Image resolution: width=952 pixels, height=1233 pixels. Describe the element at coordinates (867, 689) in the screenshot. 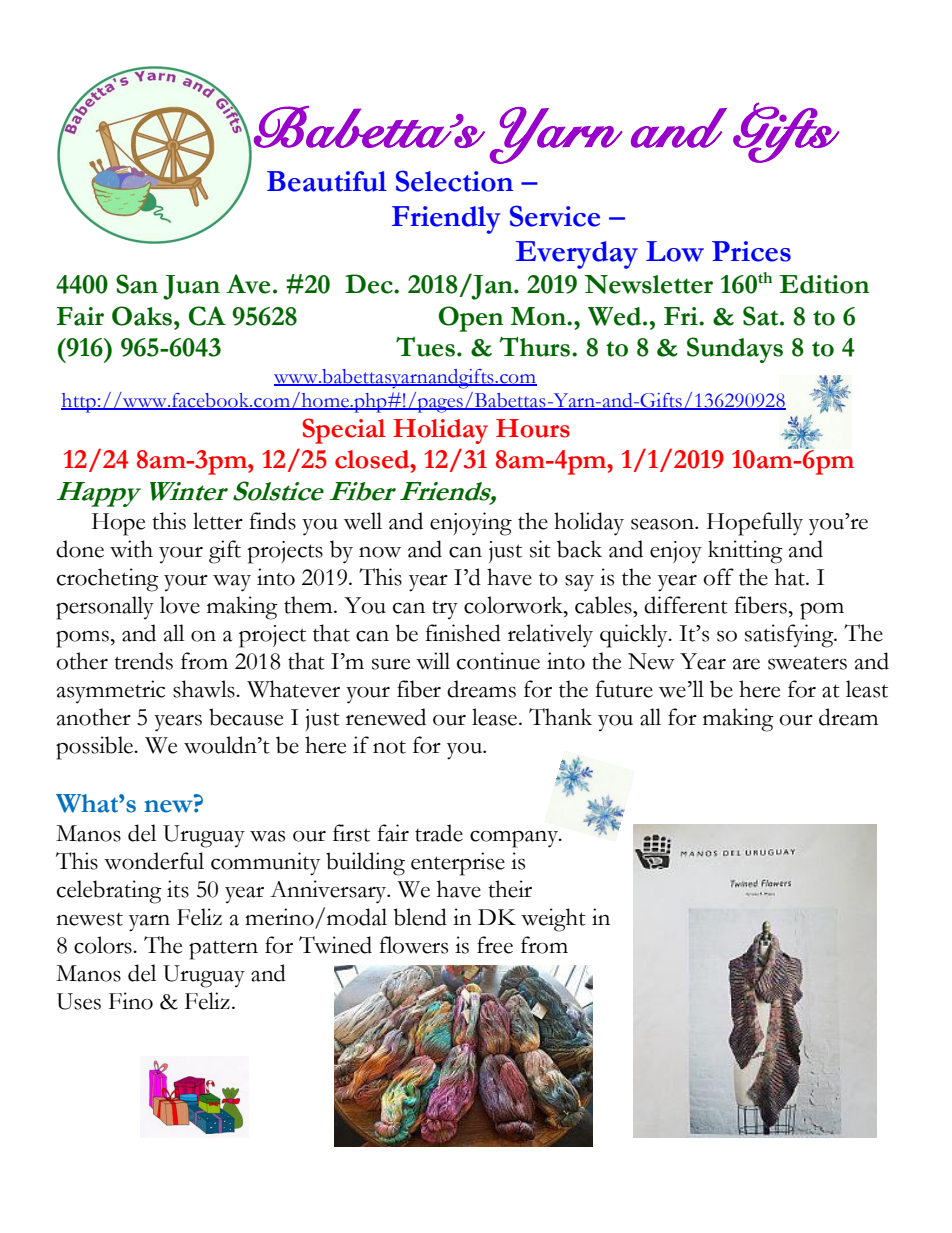

I see `least` at that location.
